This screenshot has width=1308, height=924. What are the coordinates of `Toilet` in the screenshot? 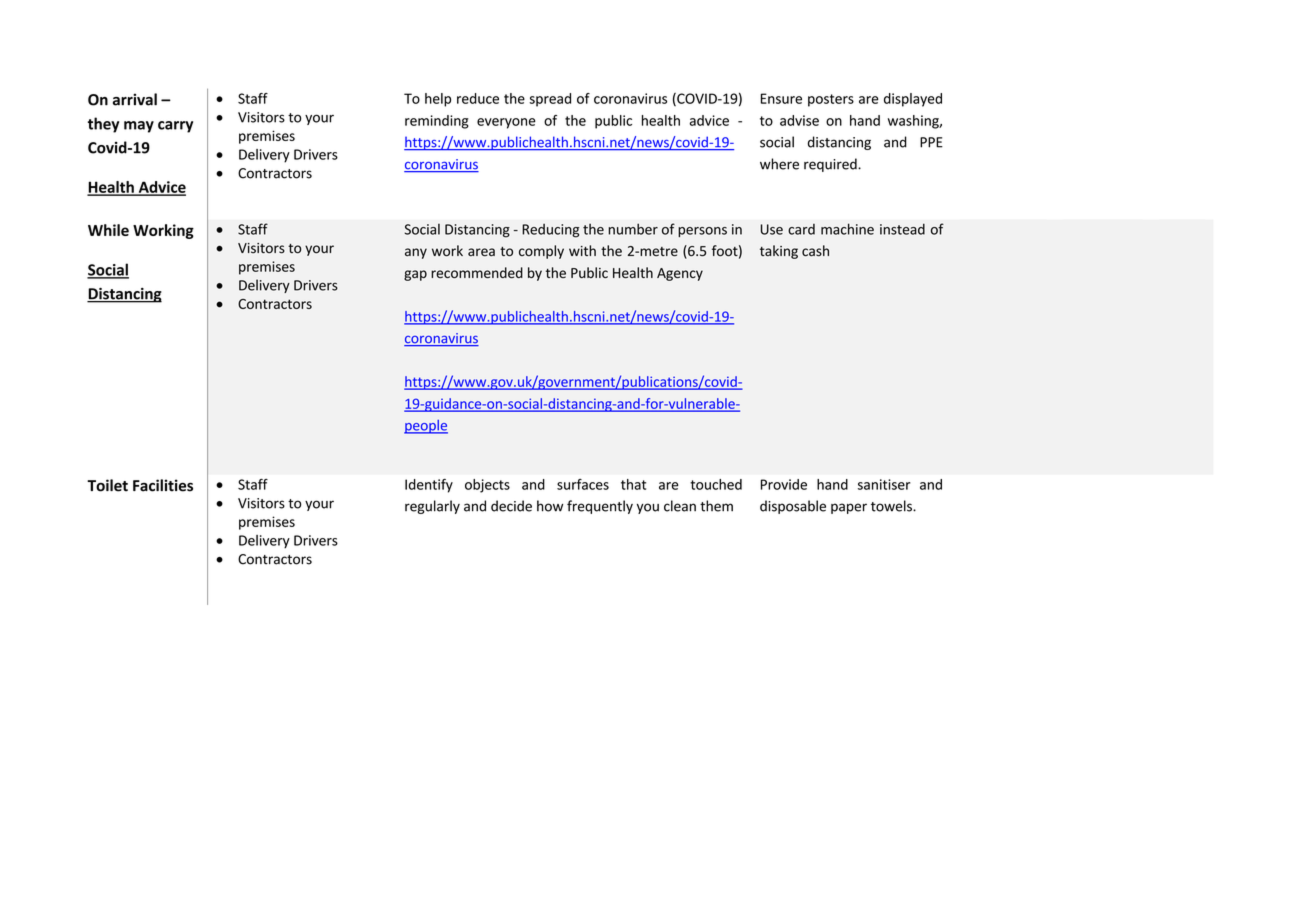 It's located at (107, 485).
